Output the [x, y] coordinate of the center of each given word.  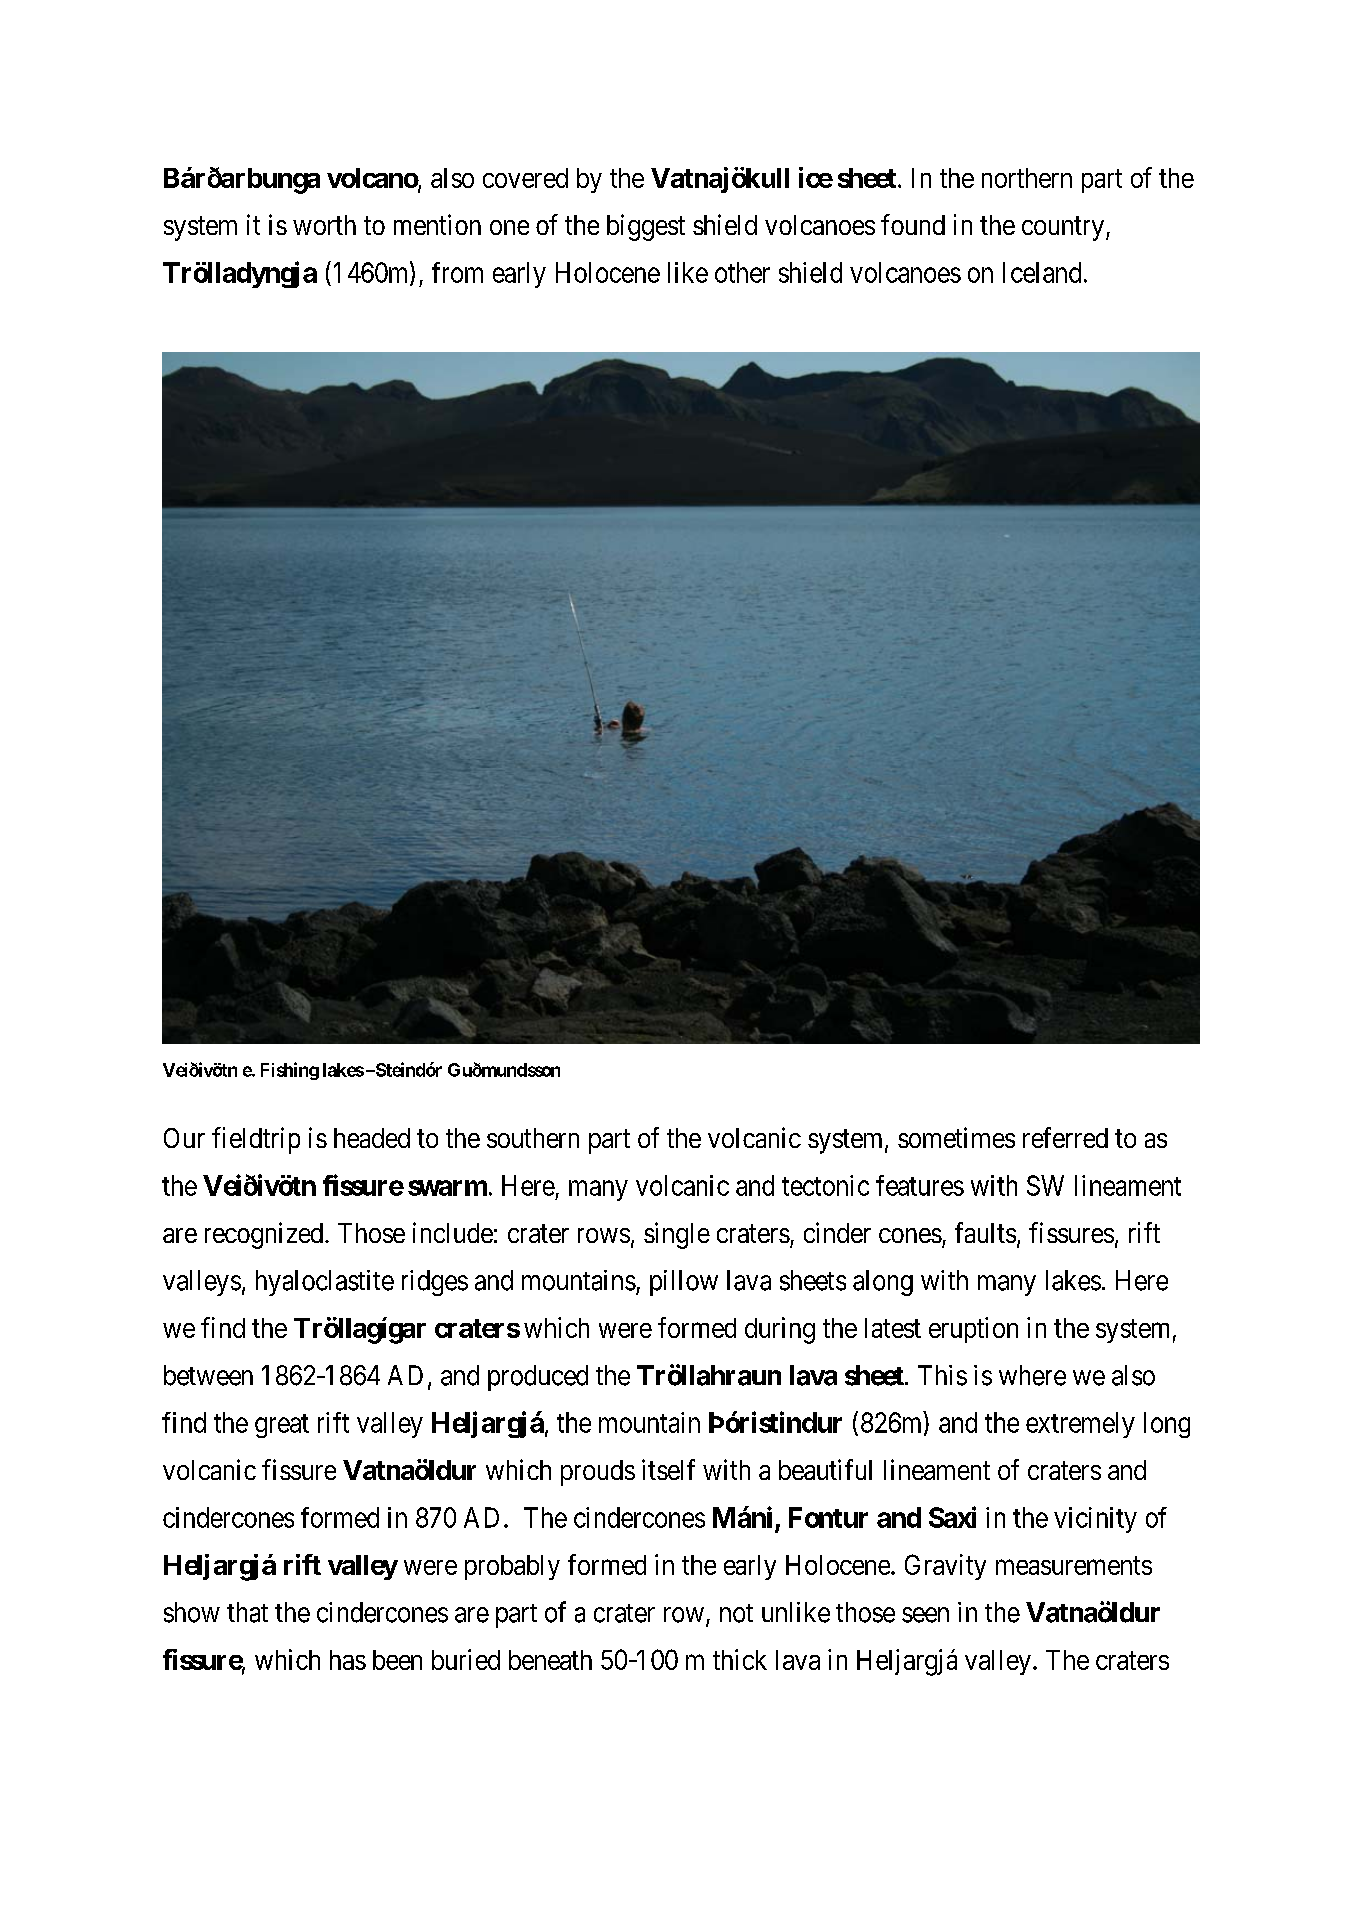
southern [533, 1138]
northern [1027, 178]
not [736, 1613]
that [247, 1612]
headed [372, 1138]
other [742, 272]
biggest [646, 227]
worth [324, 225]
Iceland [1042, 272]
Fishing [290, 1071]
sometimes [956, 1137]
